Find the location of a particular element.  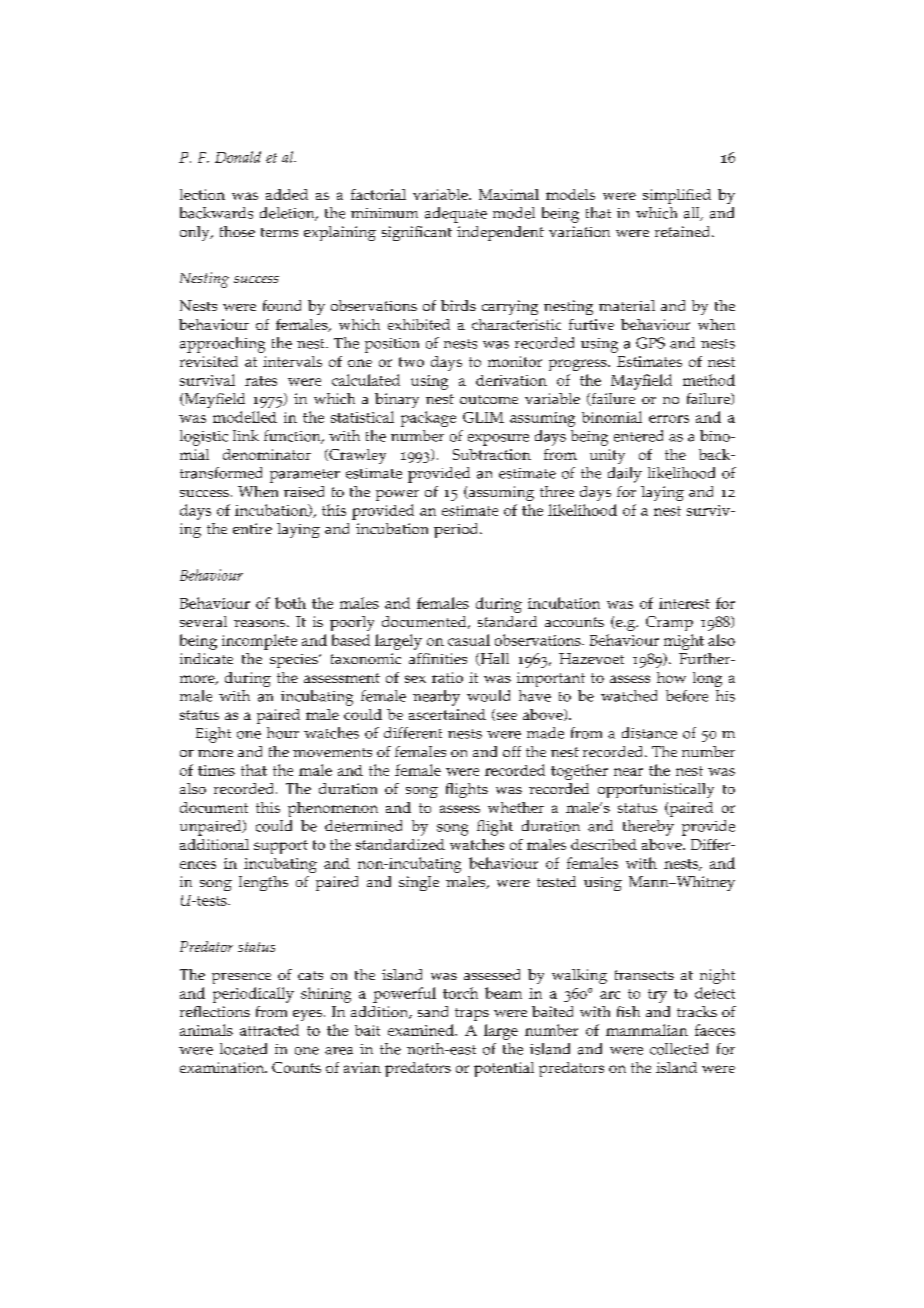

added is located at coordinates (287, 194).
